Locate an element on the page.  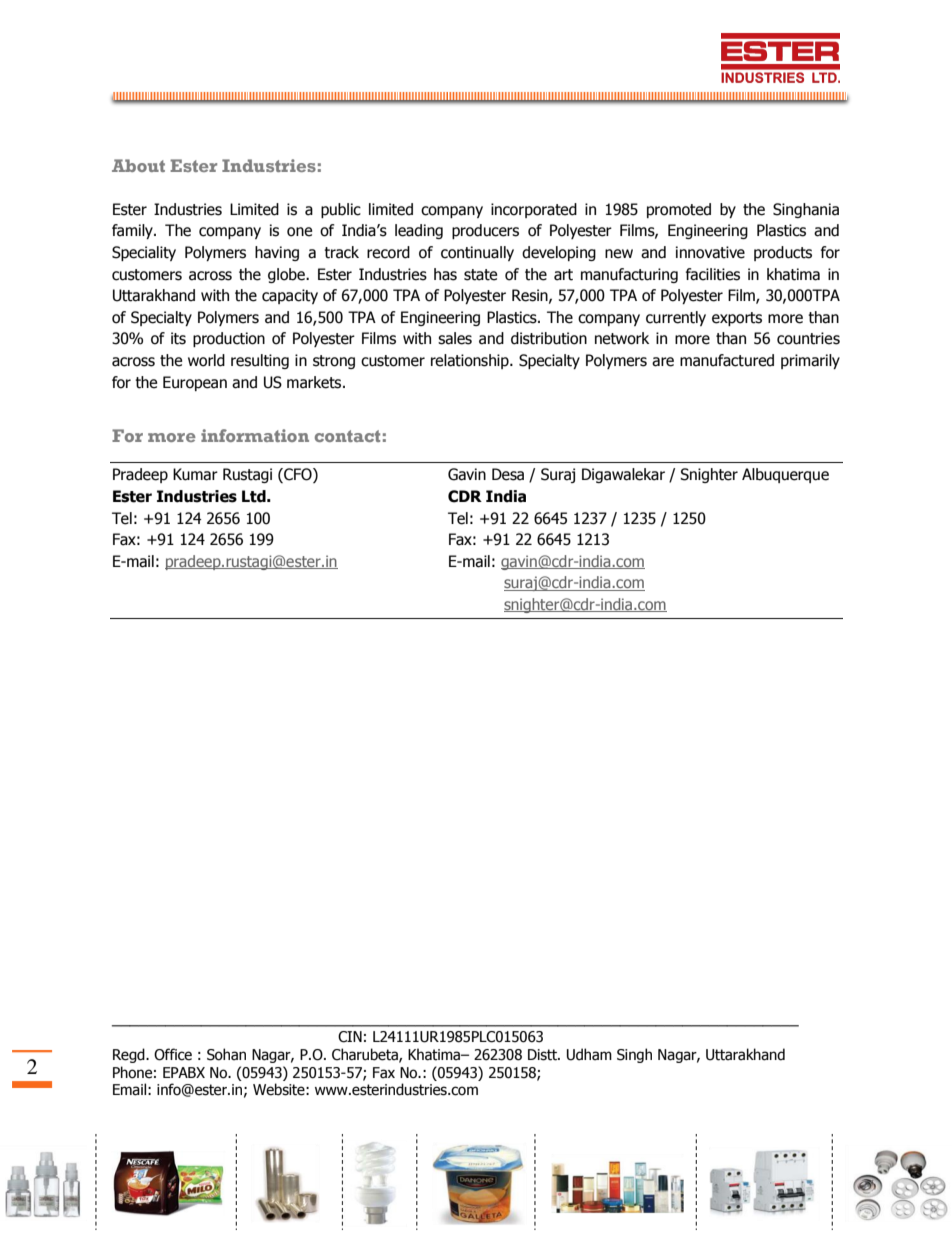
CIN is located at coordinates (350, 1037).
